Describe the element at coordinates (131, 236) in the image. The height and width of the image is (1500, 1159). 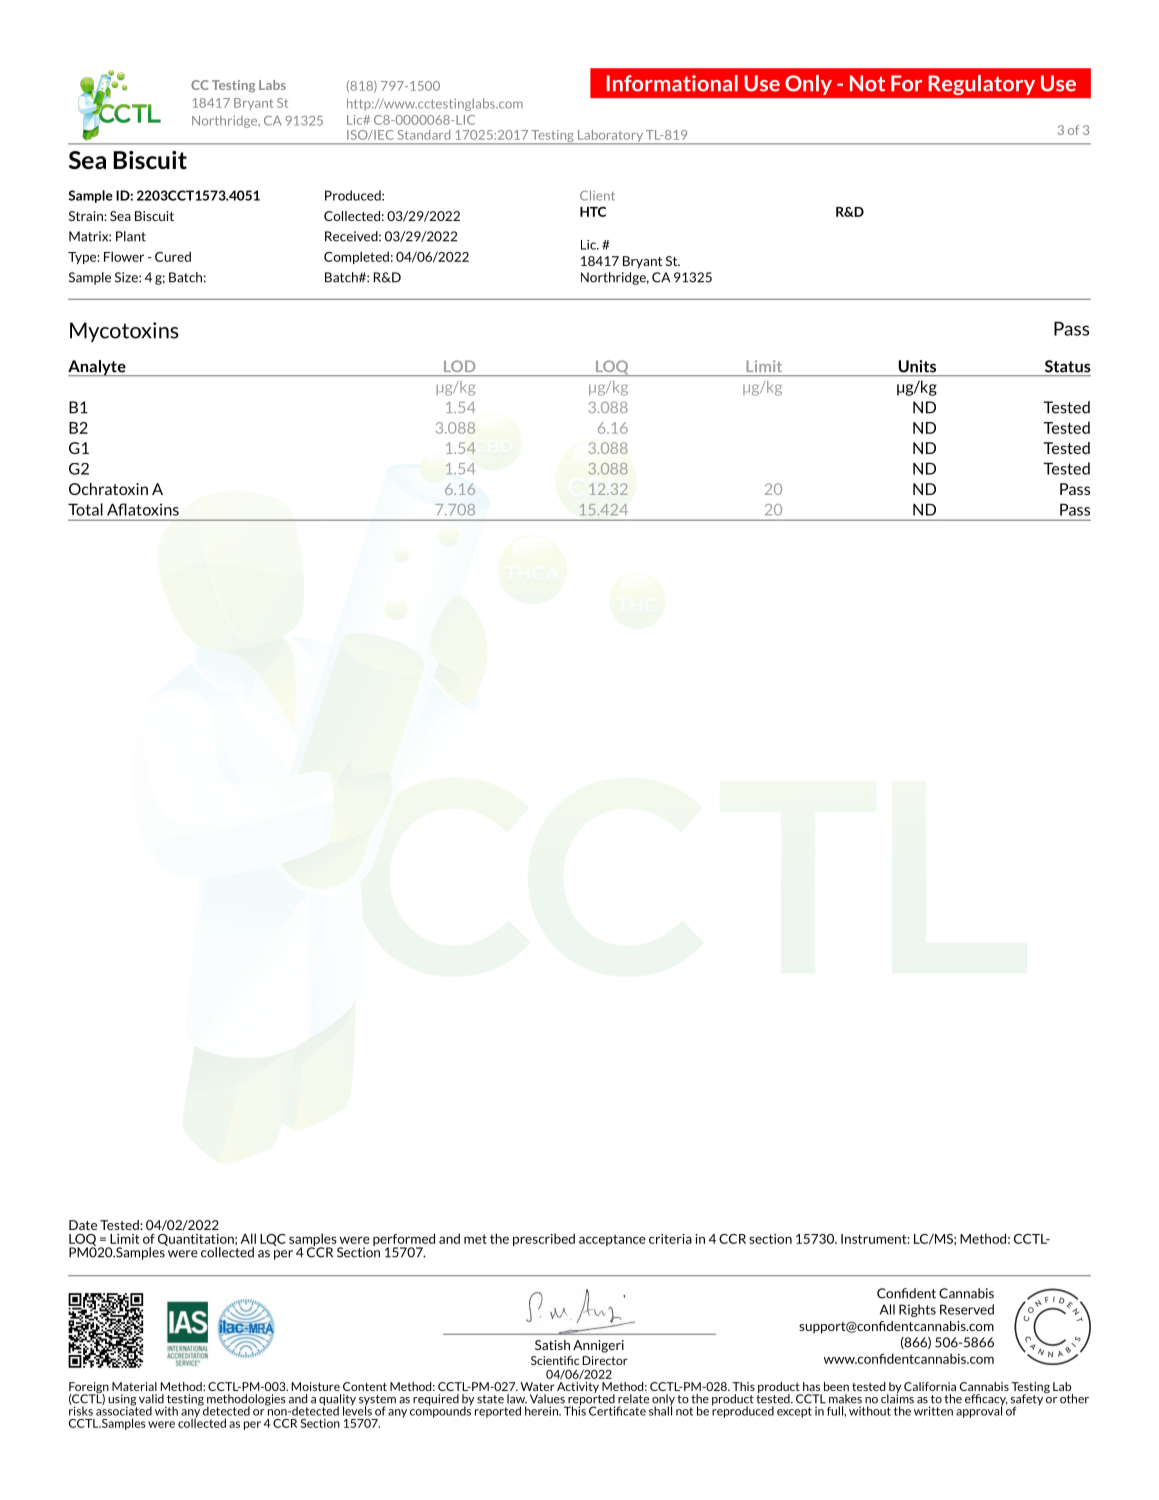
I see `Plant` at that location.
